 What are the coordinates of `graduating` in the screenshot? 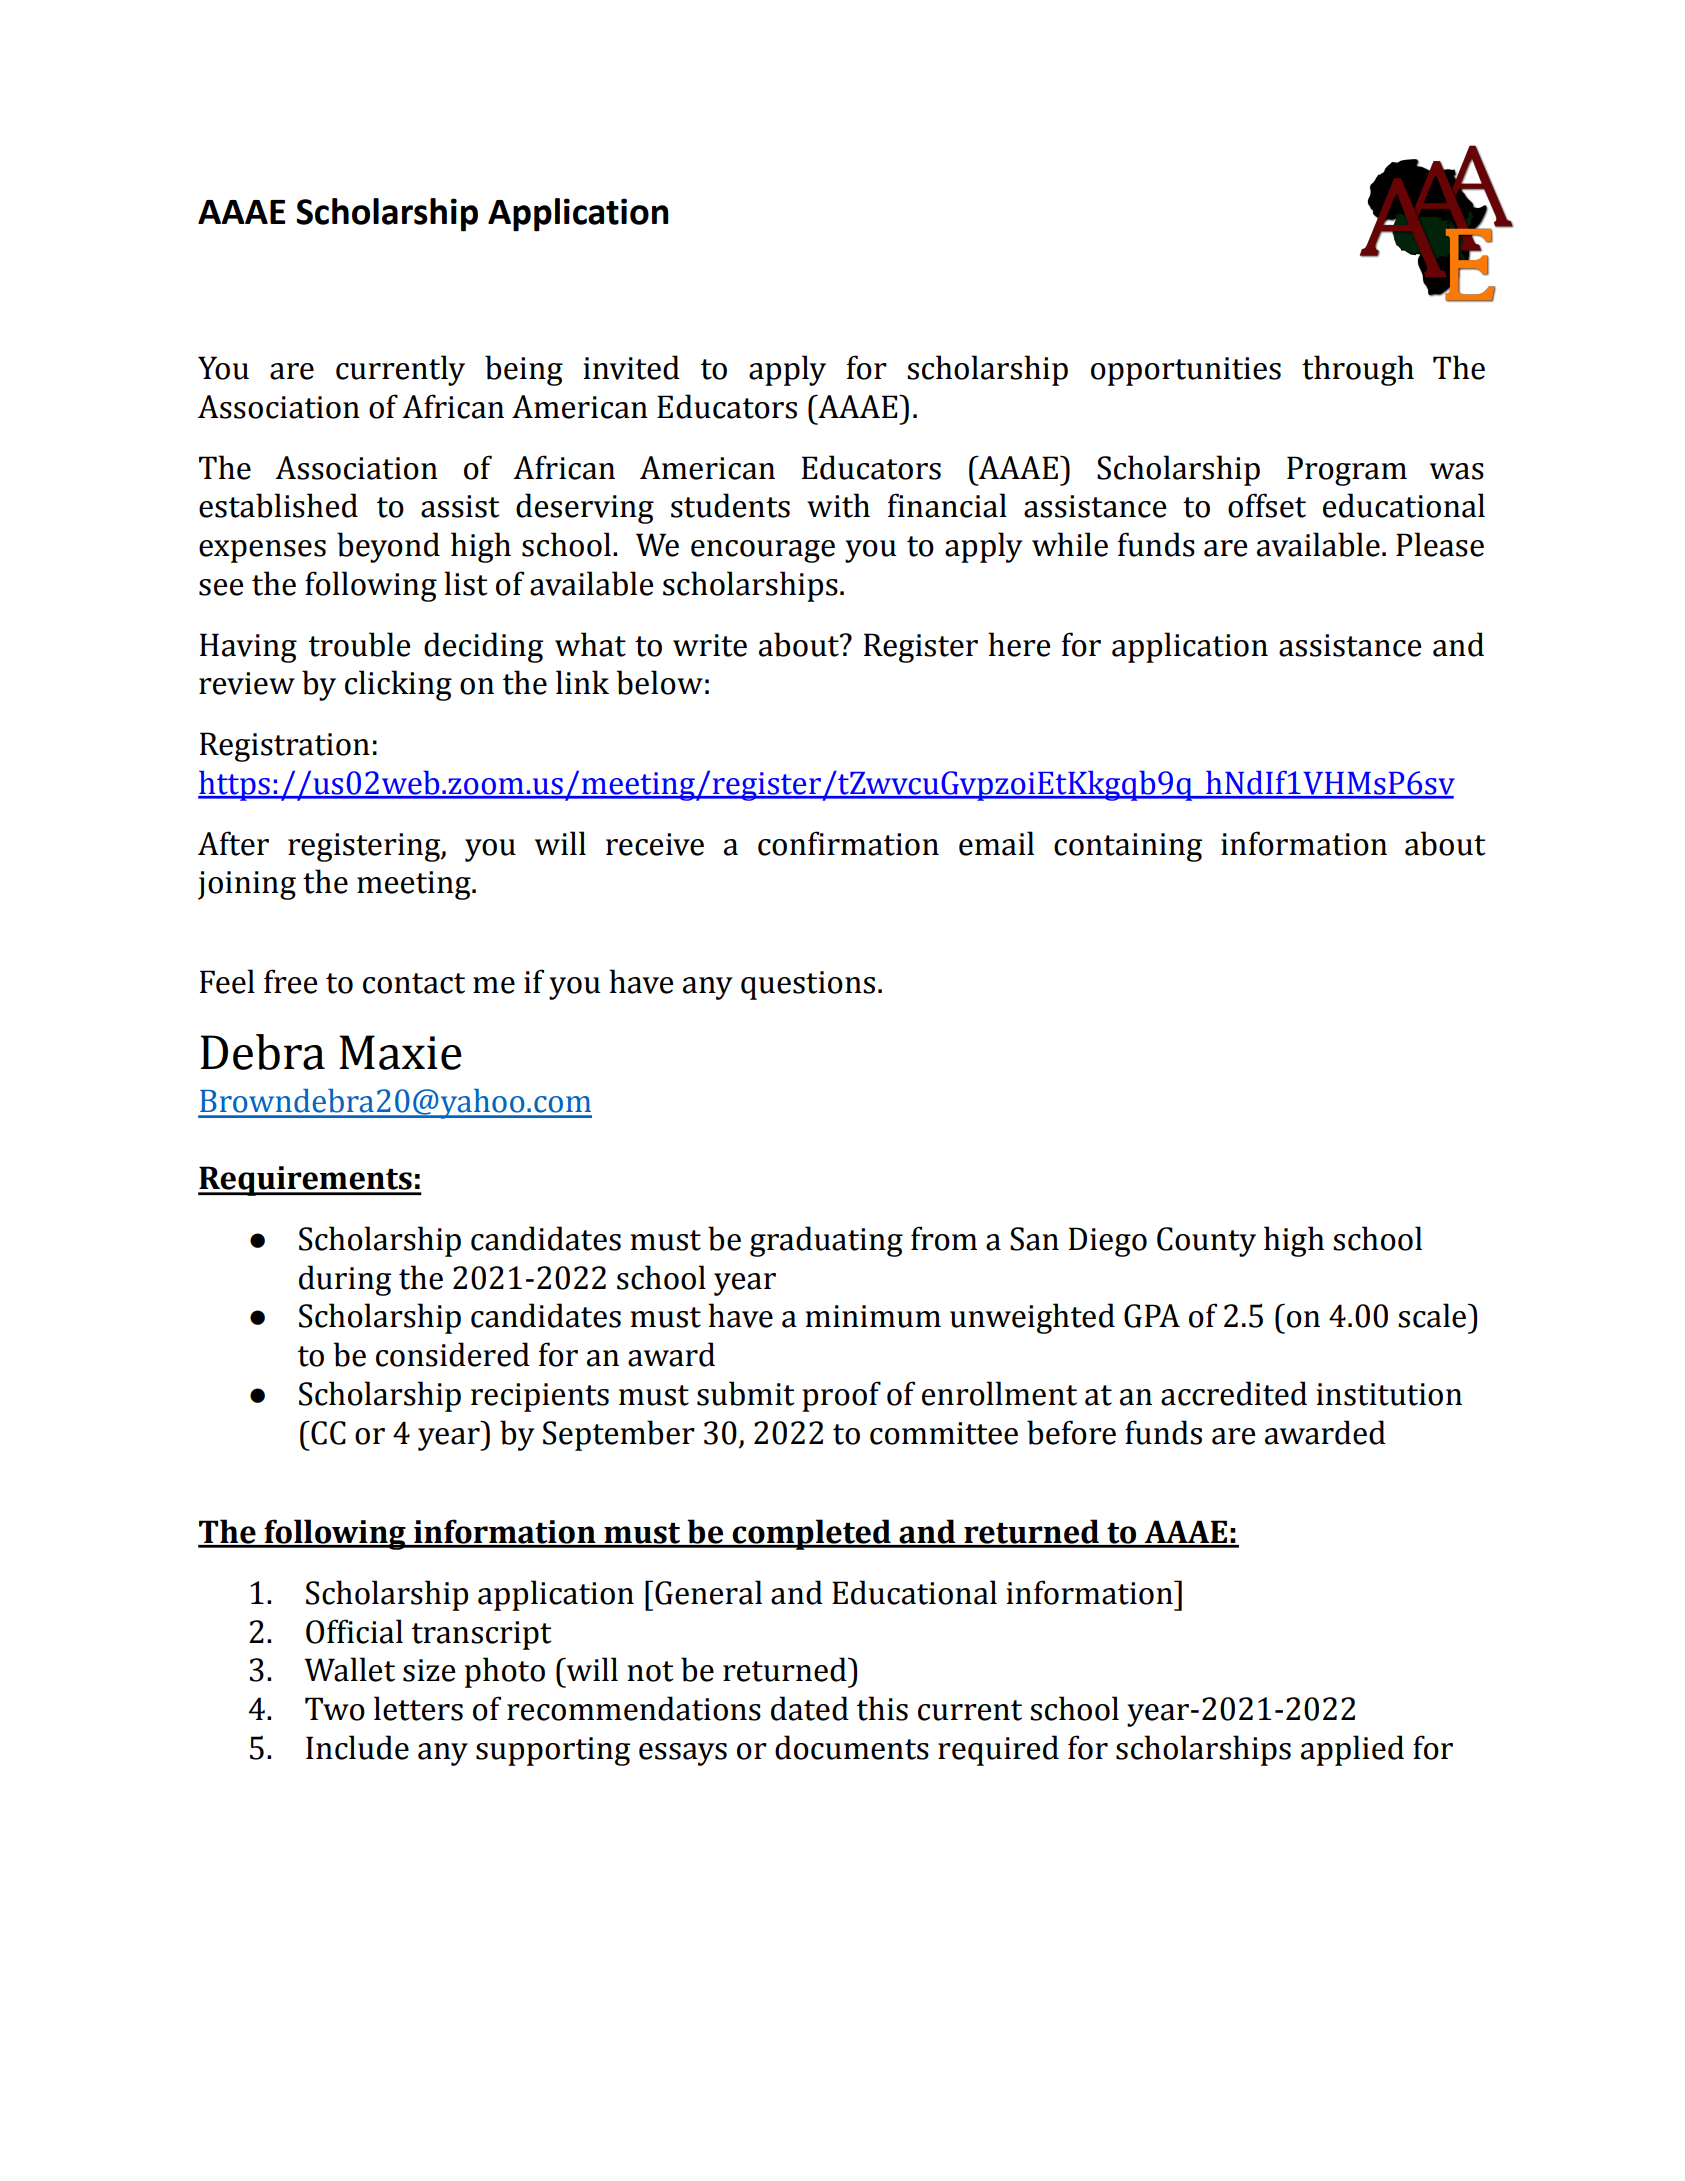 It's located at (826, 1241).
